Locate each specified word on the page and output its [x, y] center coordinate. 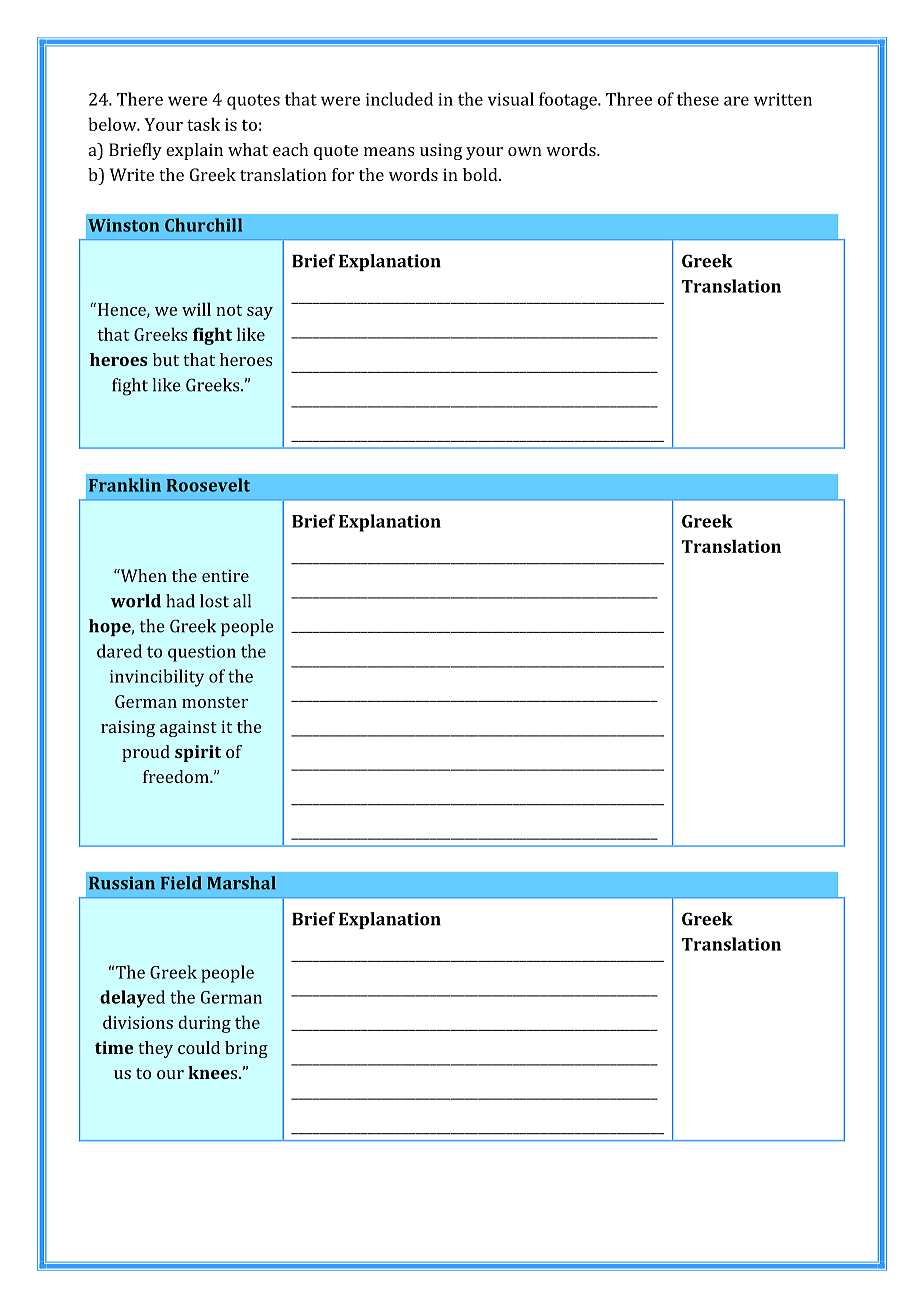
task [203, 124]
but [166, 359]
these [698, 99]
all [242, 601]
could [199, 1047]
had [180, 601]
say [260, 313]
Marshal [241, 883]
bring [246, 1049]
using [441, 151]
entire [225, 575]
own [525, 151]
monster [215, 702]
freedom [177, 776]
